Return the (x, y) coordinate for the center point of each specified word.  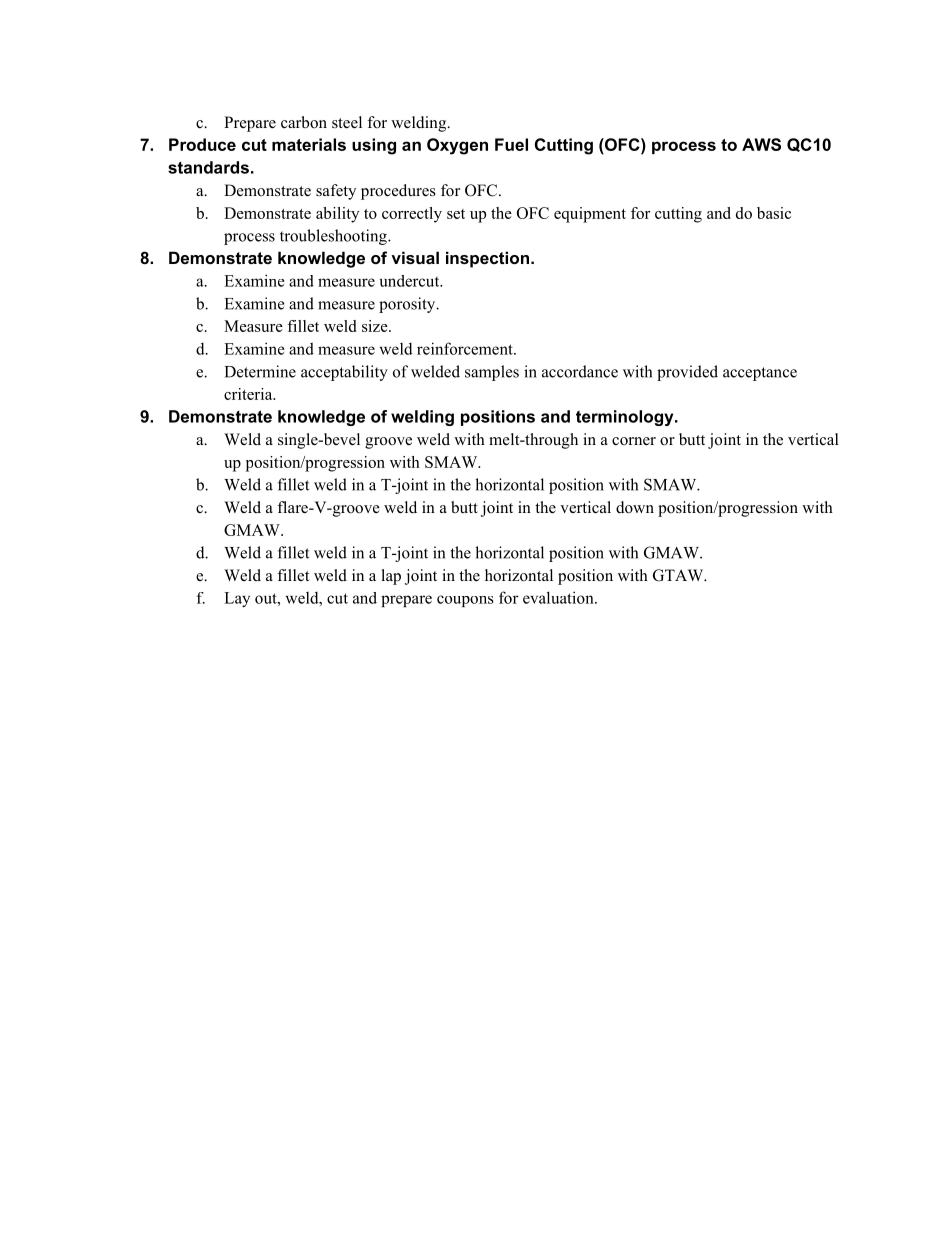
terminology (626, 418)
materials (309, 144)
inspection (487, 259)
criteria (249, 394)
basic (774, 213)
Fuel (511, 144)
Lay (237, 599)
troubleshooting (334, 237)
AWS (761, 144)
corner (634, 441)
